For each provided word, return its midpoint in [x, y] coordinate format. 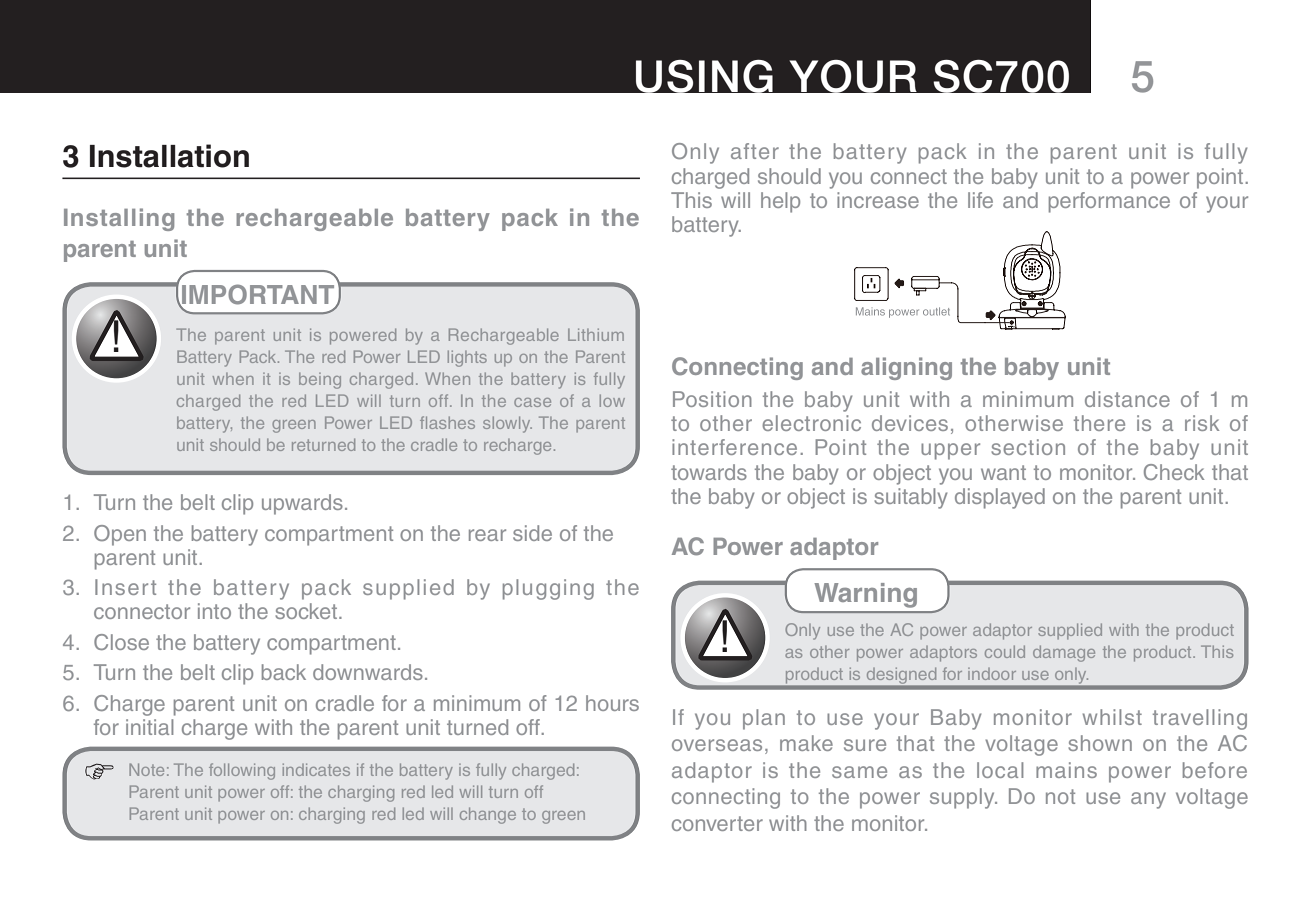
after [755, 151]
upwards [302, 504]
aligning [906, 368]
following [242, 771]
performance [1109, 202]
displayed [1000, 498]
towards [709, 472]
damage [1064, 653]
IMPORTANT [258, 295]
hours [612, 703]
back [284, 672]
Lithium [596, 334]
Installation [169, 156]
